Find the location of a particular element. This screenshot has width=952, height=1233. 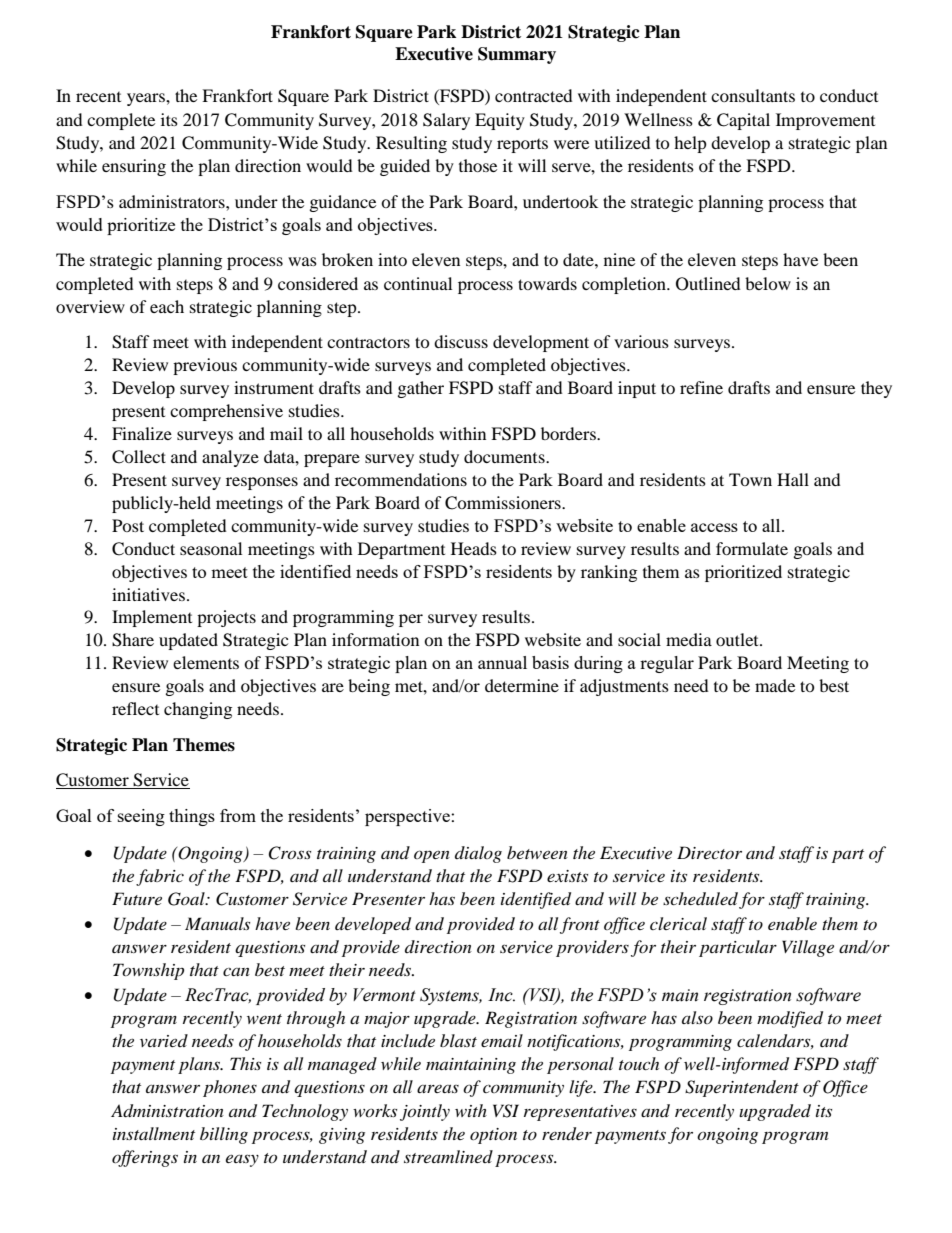

years is located at coordinates (147, 99).
